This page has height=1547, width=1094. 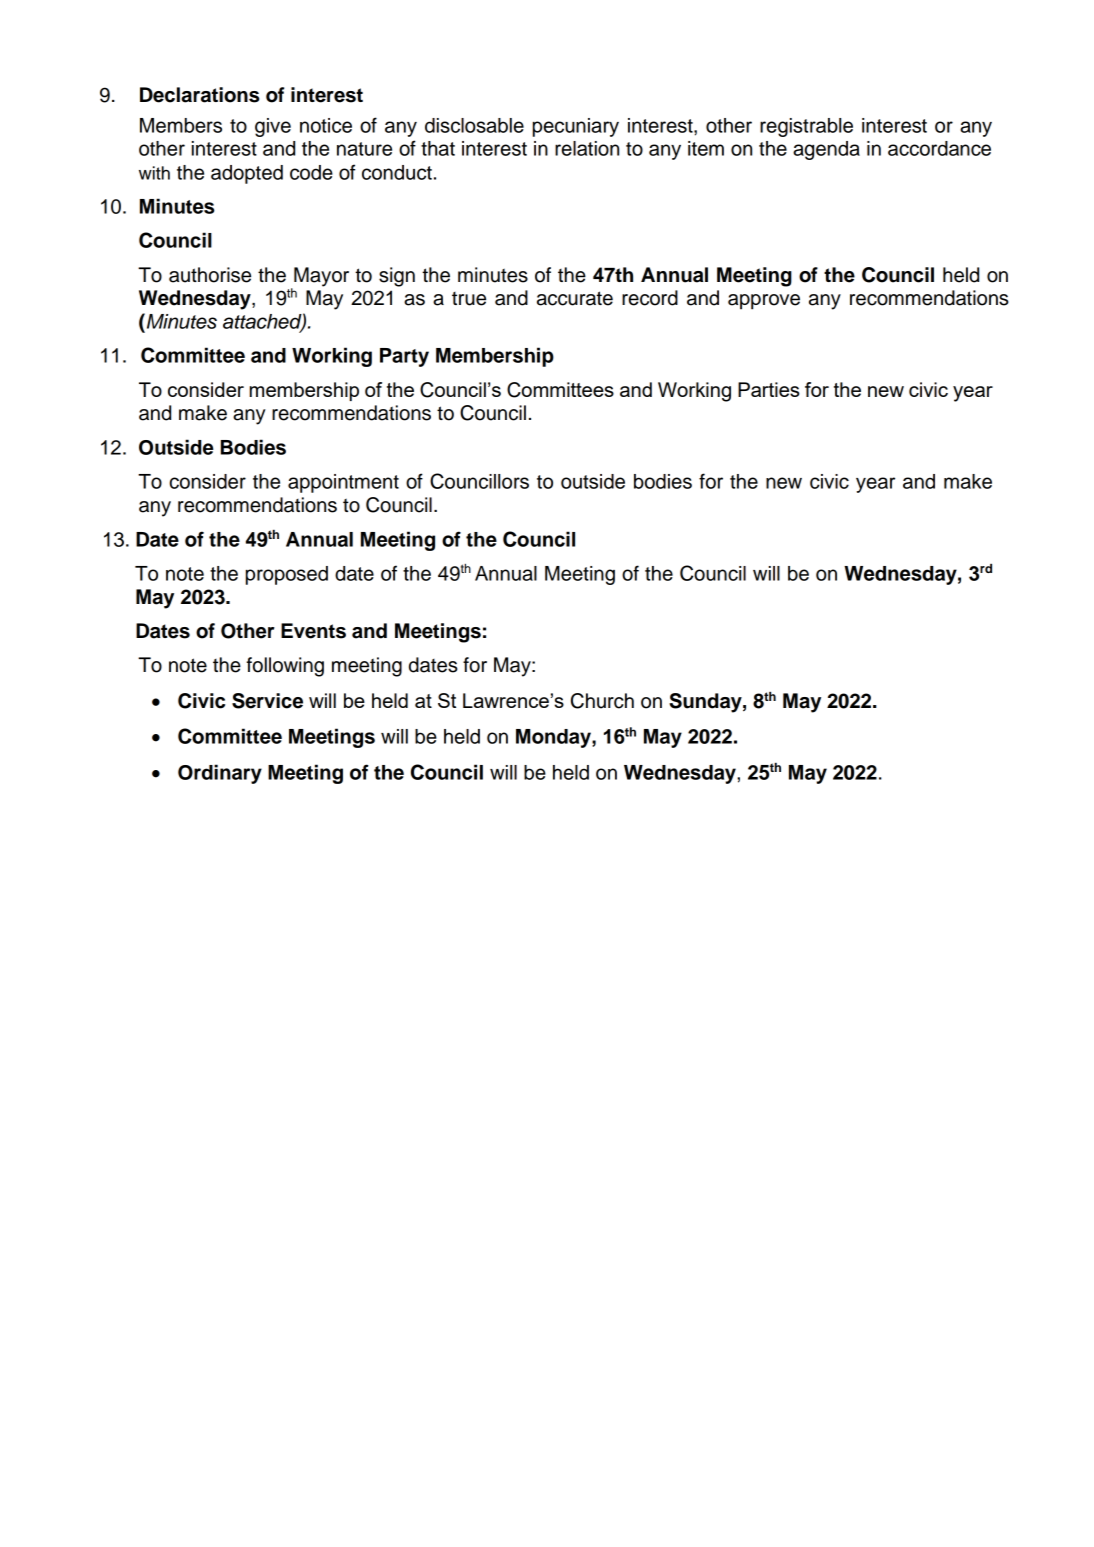 What do you see at coordinates (220, 774) in the page?
I see `Ordinary` at bounding box center [220, 774].
